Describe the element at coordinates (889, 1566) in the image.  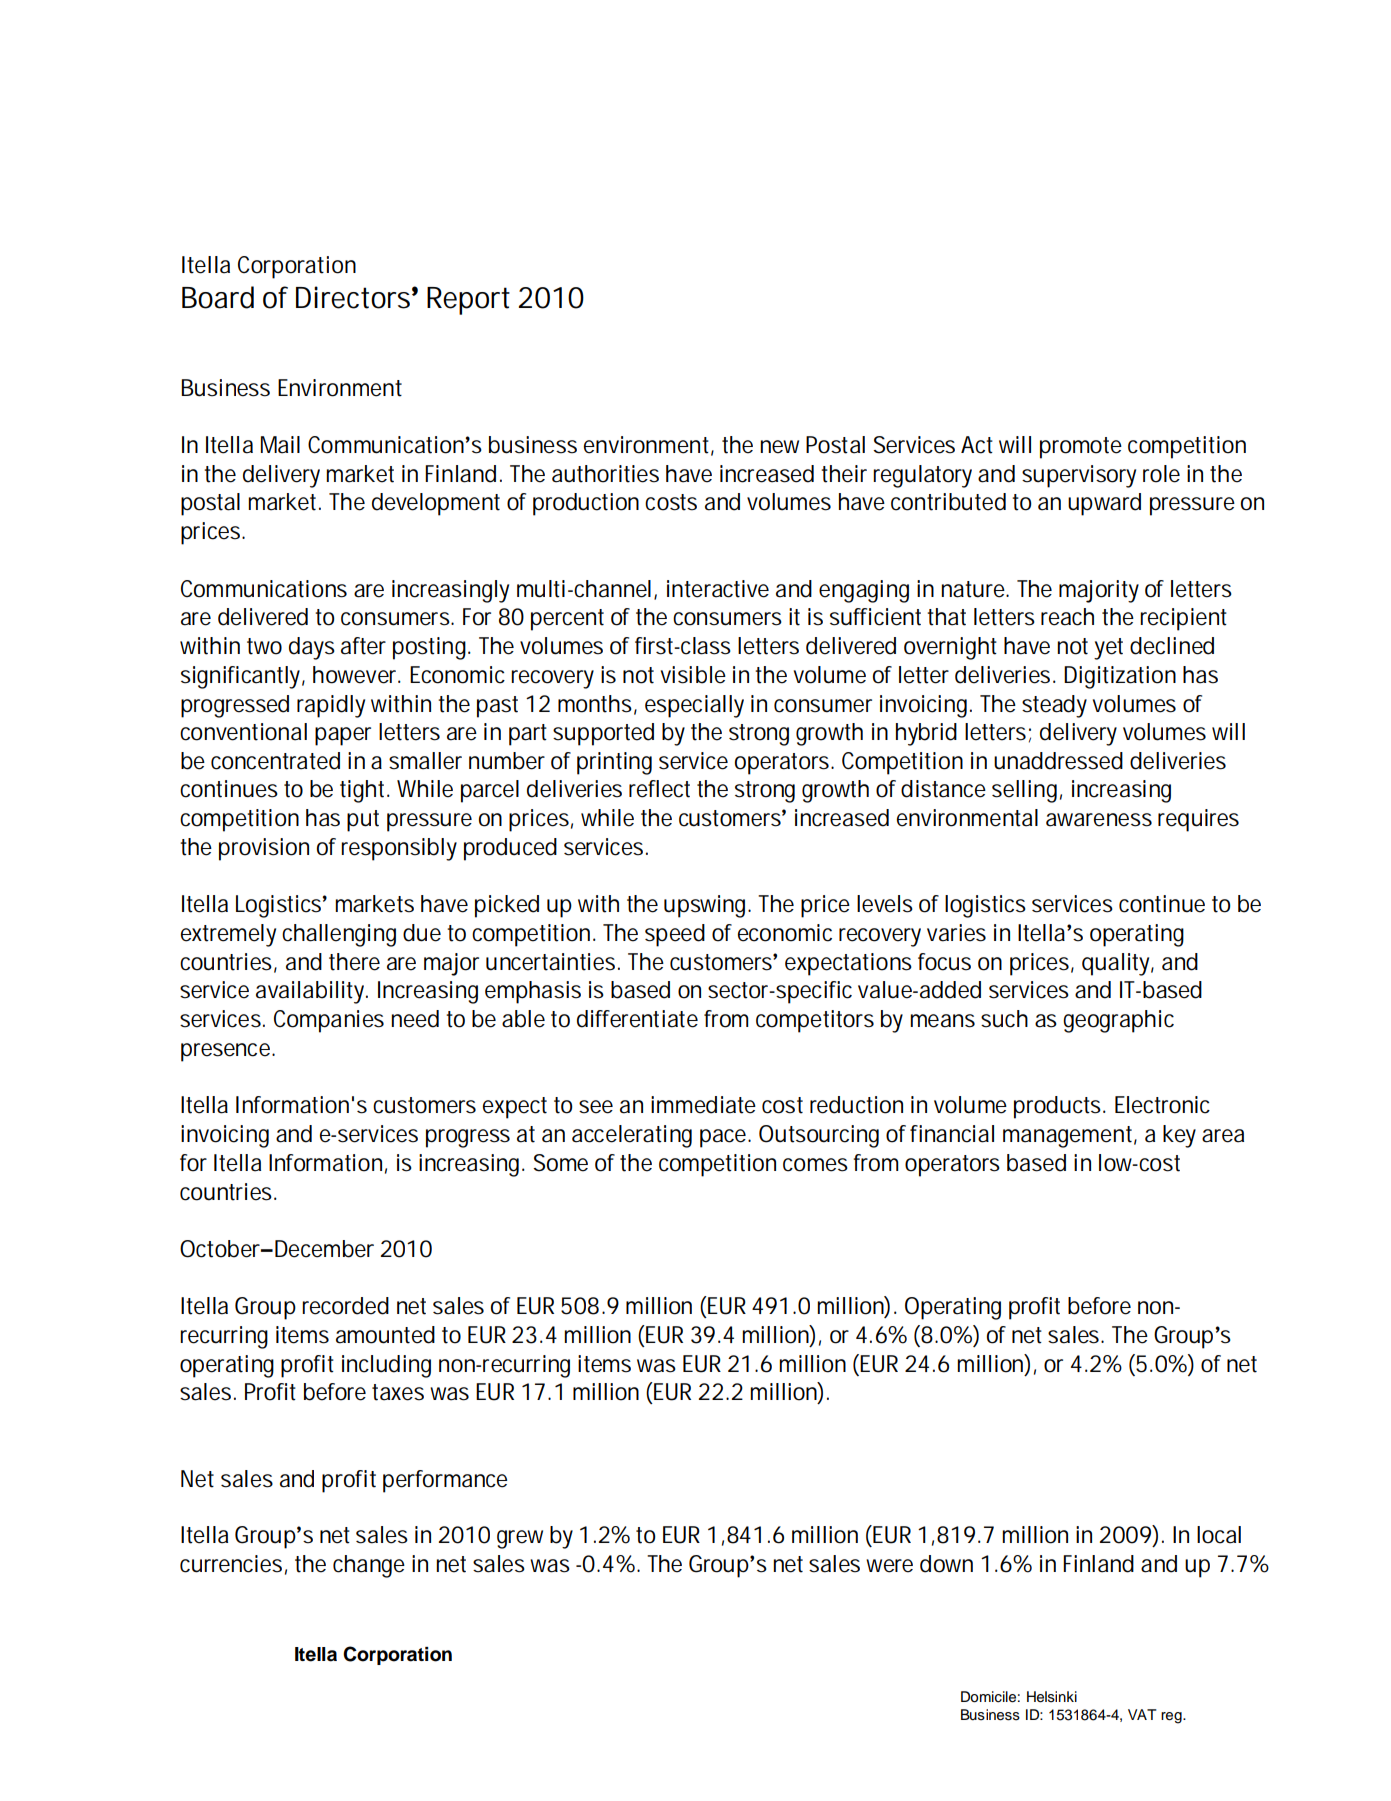
I see `were` at that location.
